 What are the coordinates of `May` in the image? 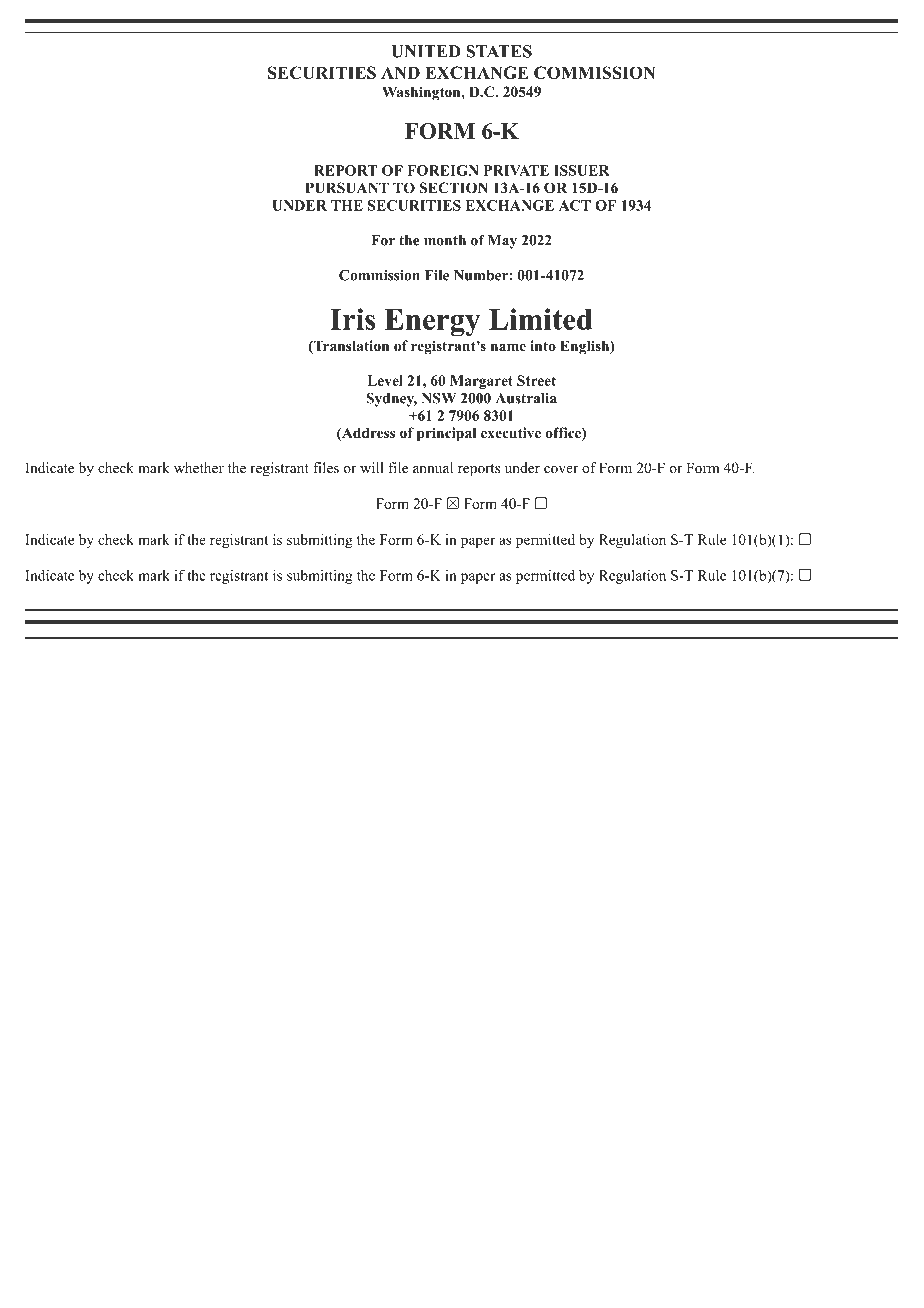 It's located at (502, 242).
